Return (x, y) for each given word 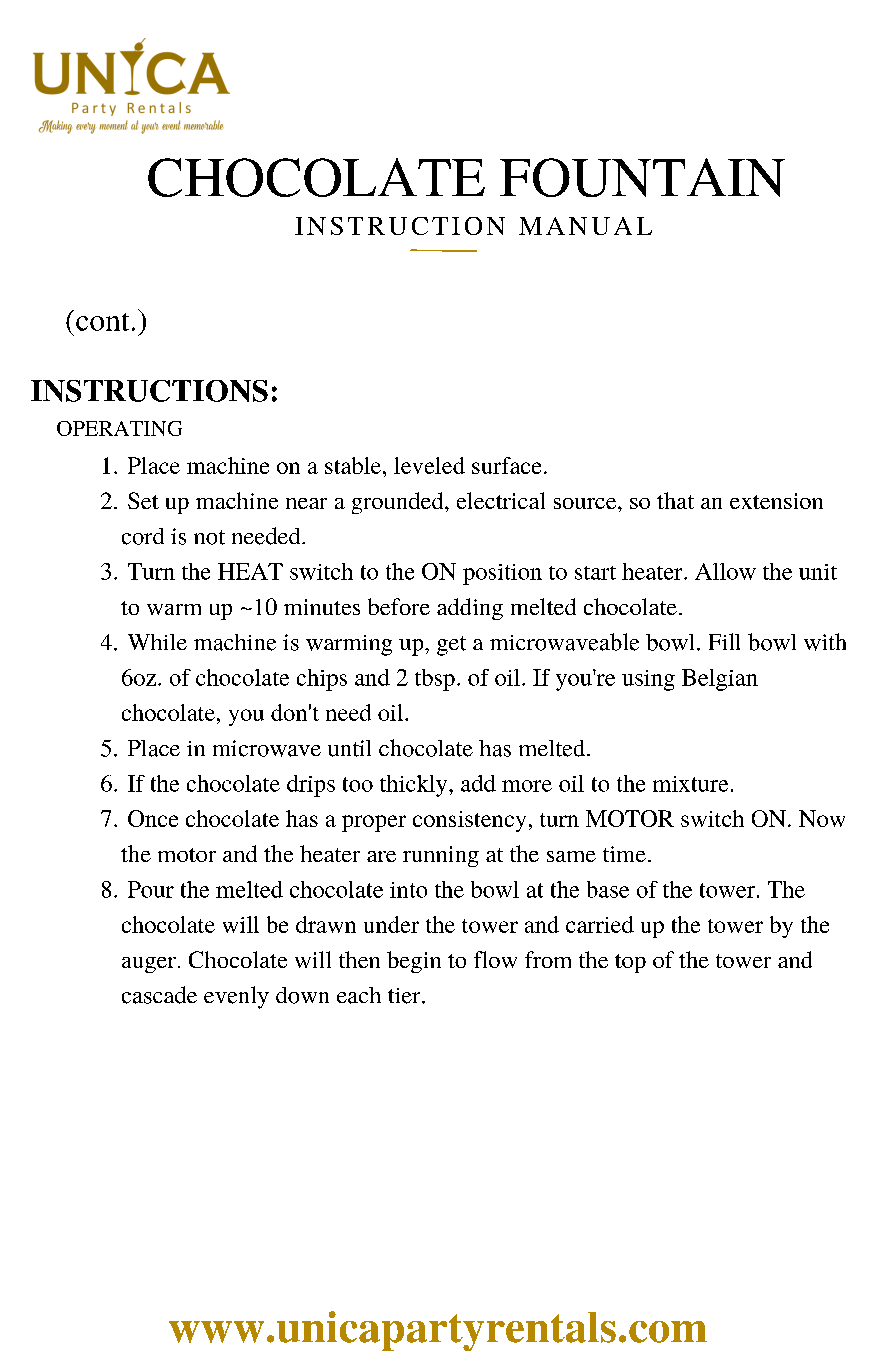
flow (495, 959)
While (157, 642)
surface (506, 465)
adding (470, 609)
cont (102, 322)
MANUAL (585, 226)
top (630, 963)
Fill (724, 641)
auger (149, 965)
